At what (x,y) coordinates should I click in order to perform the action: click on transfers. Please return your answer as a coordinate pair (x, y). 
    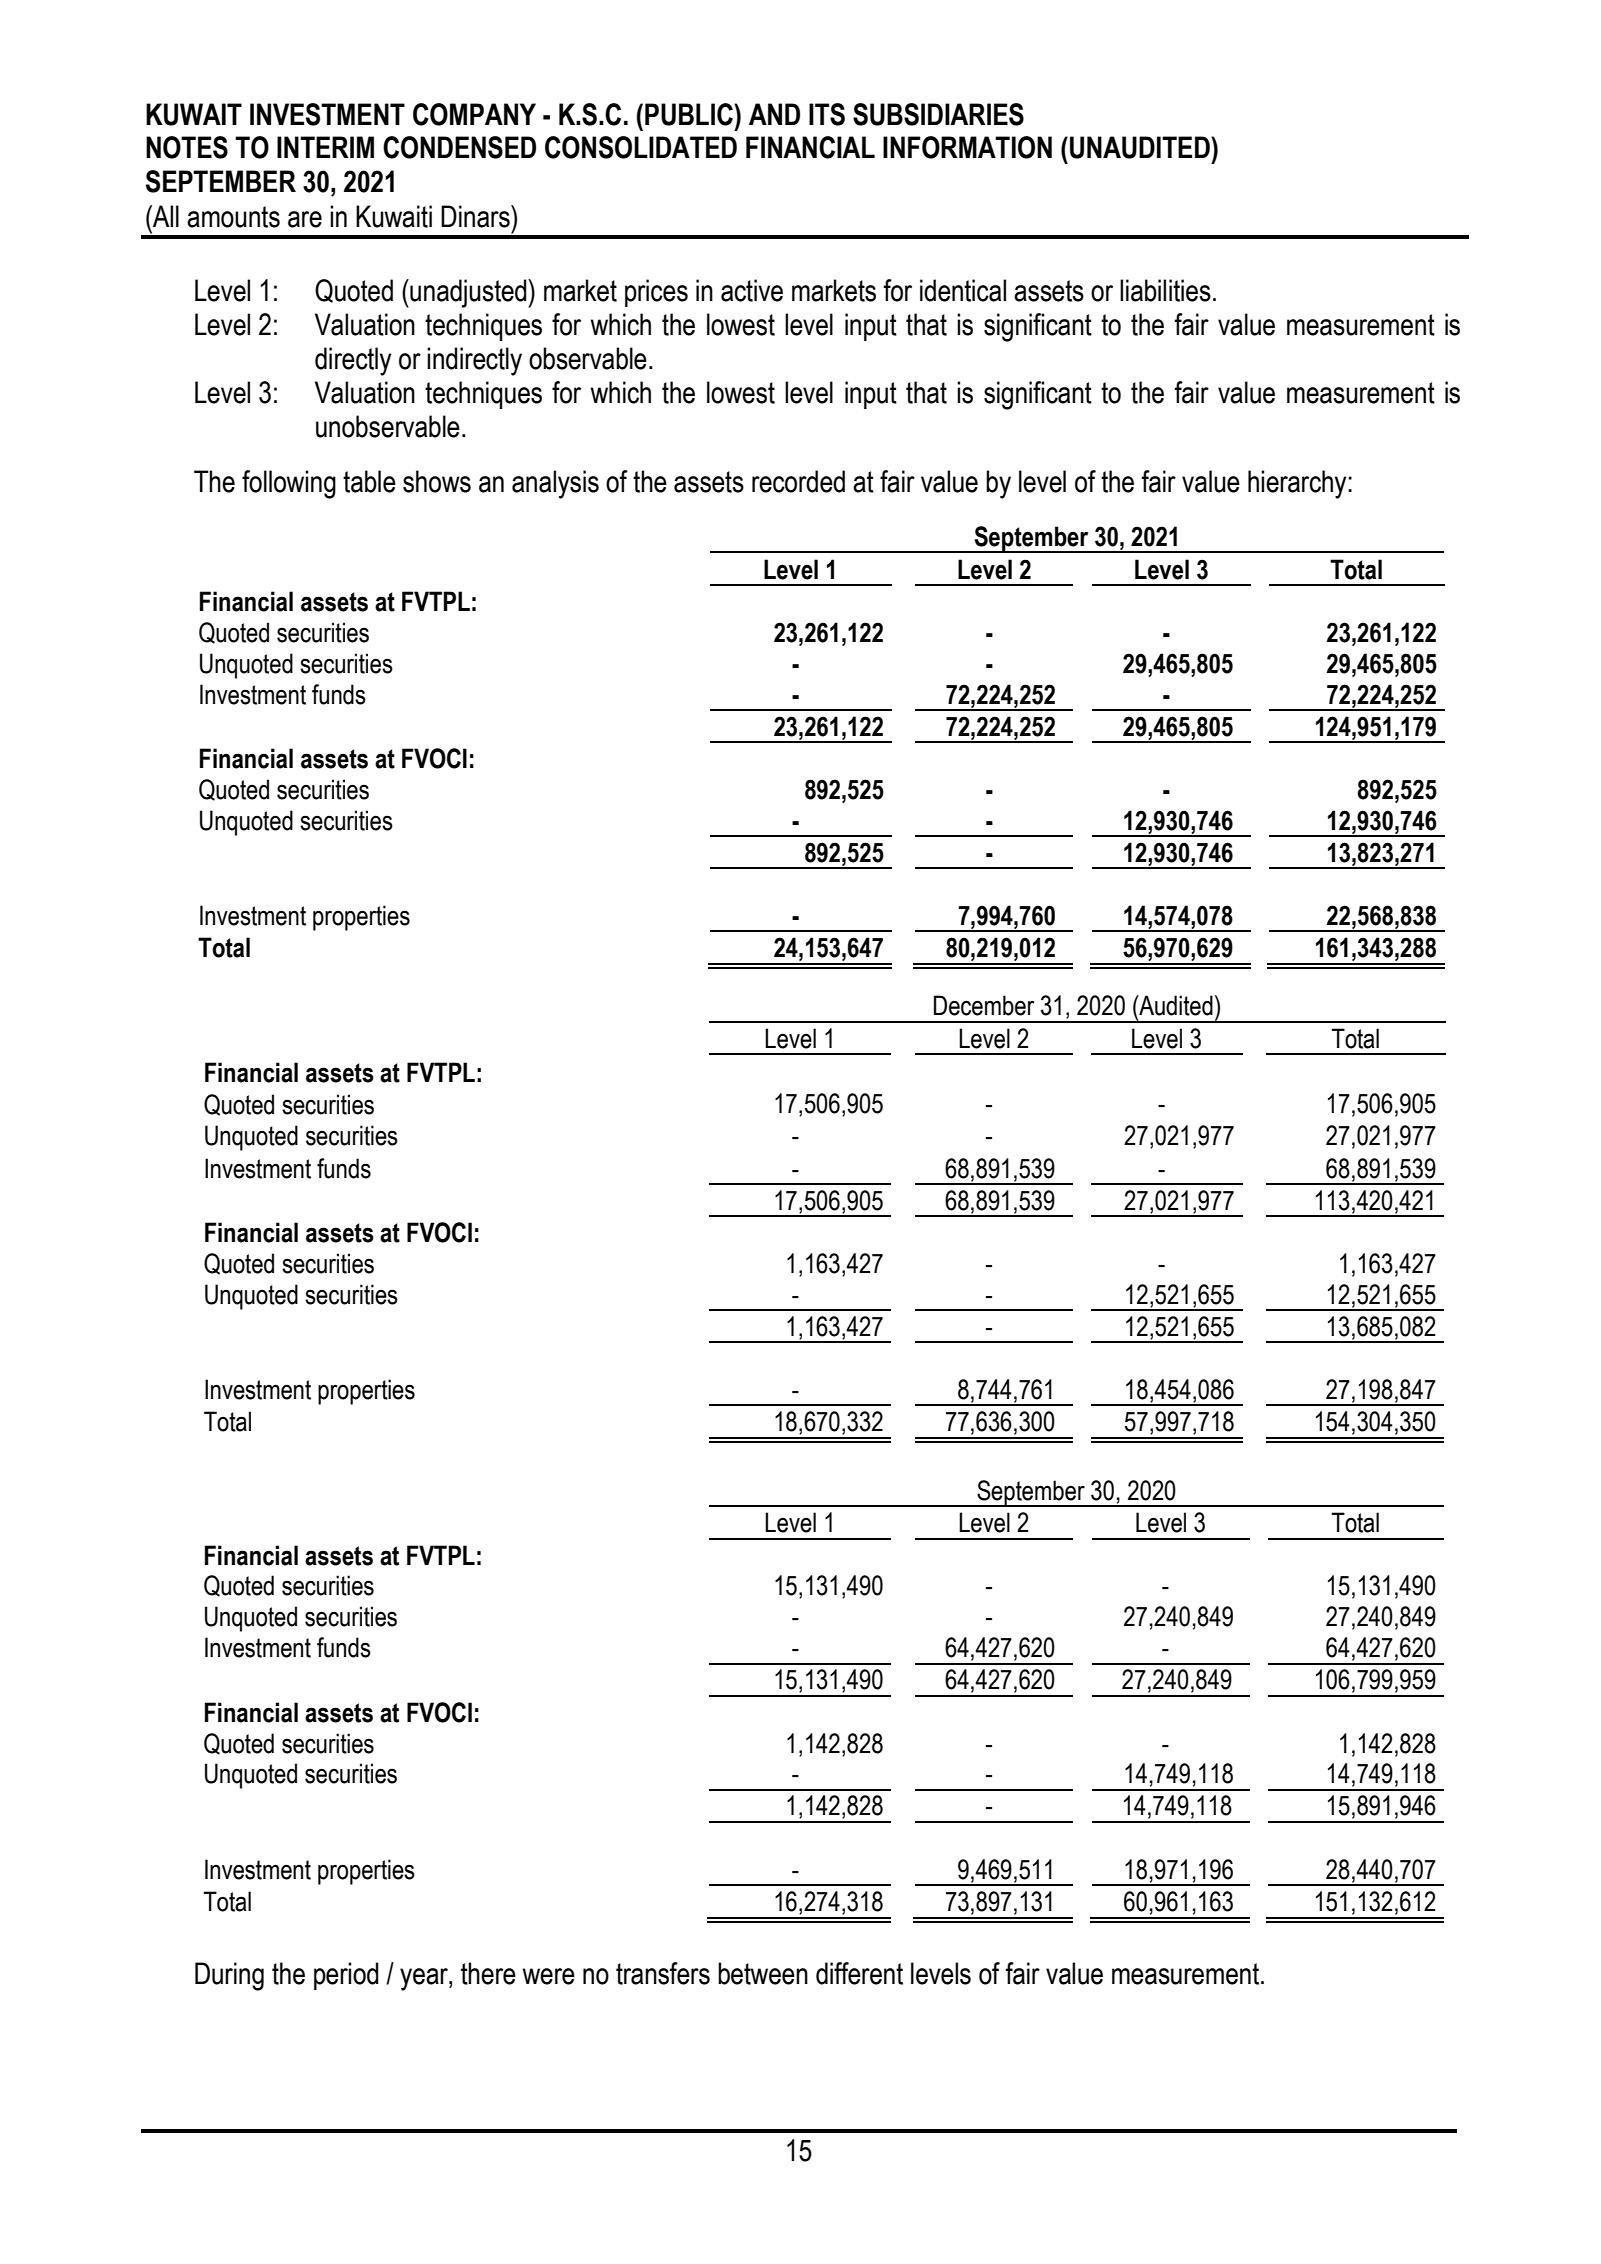
    Looking at the image, I should click on (663, 1973).
